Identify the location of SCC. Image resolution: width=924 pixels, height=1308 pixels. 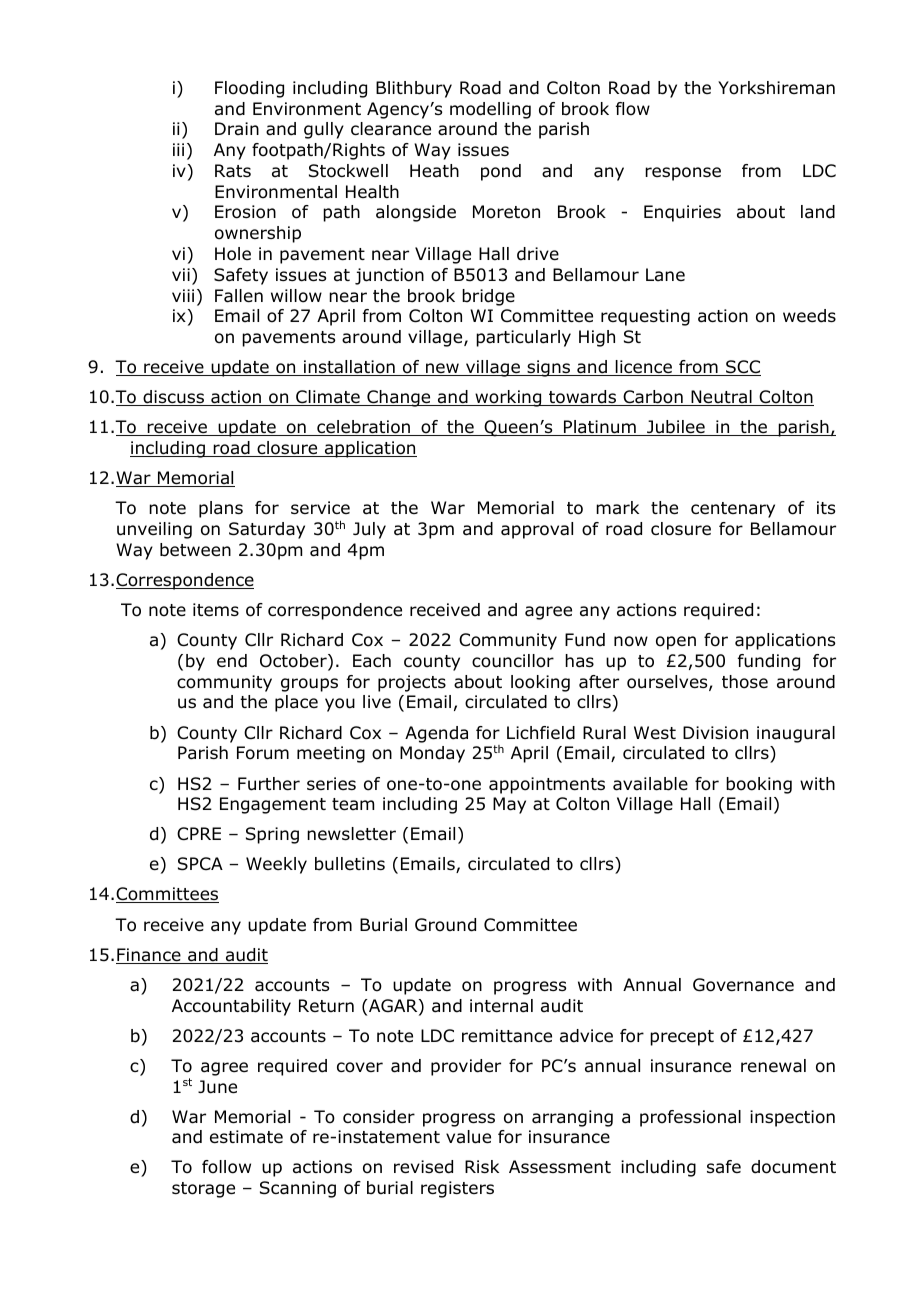
(742, 368).
